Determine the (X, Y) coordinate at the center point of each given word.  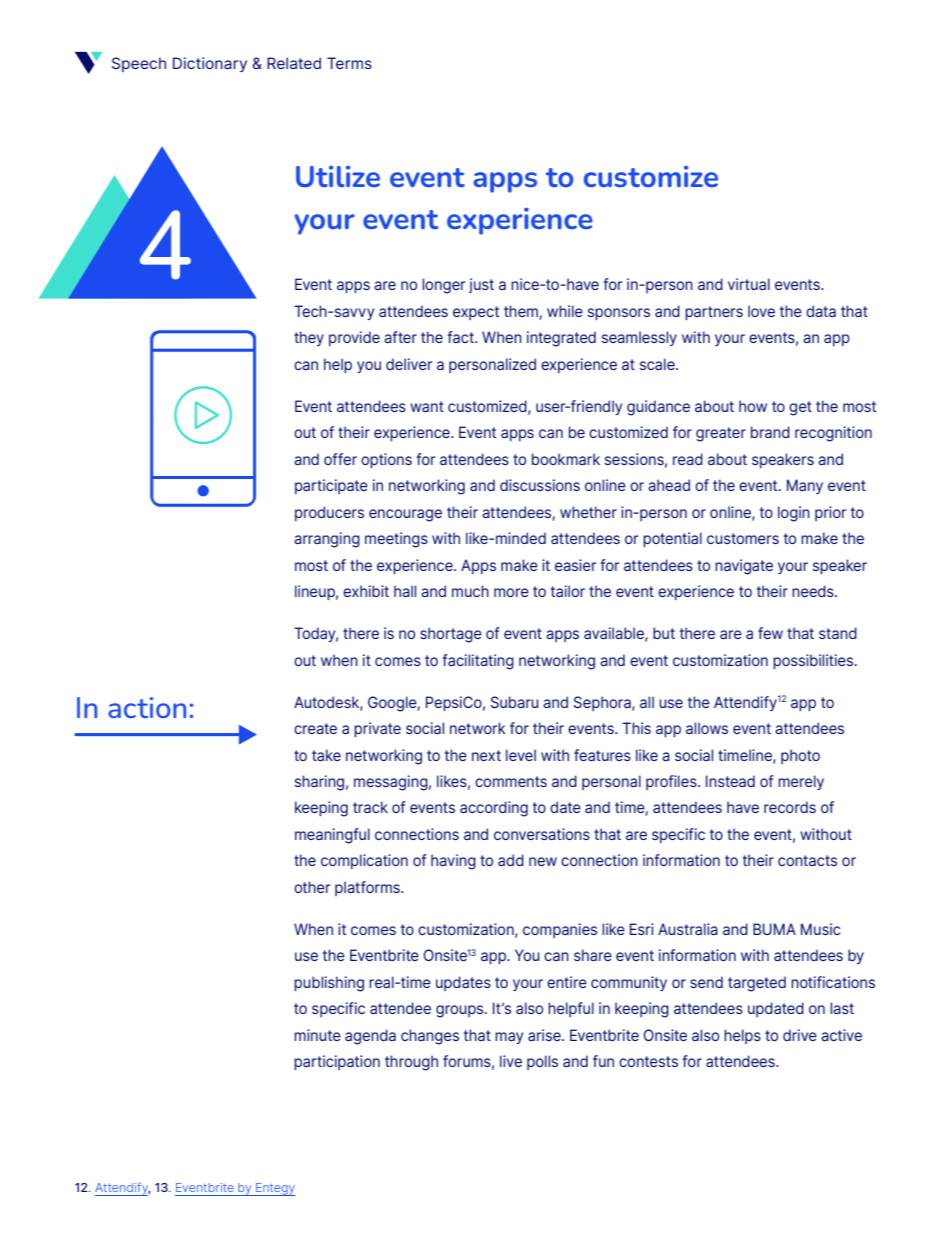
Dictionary (210, 64)
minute (317, 1035)
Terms (349, 63)
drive (800, 1035)
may (509, 1038)
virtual (749, 284)
